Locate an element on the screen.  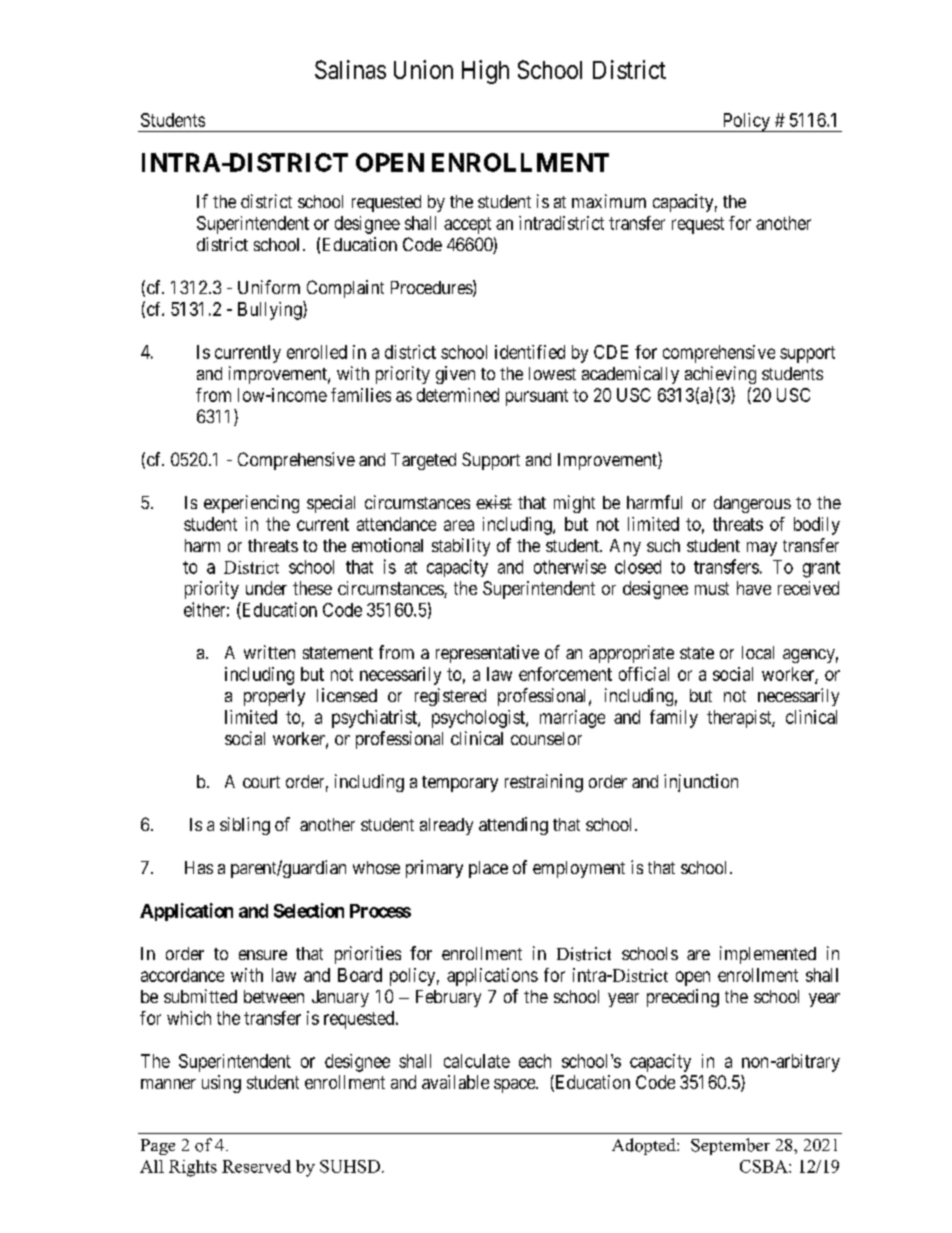
Has is located at coordinates (199, 867).
